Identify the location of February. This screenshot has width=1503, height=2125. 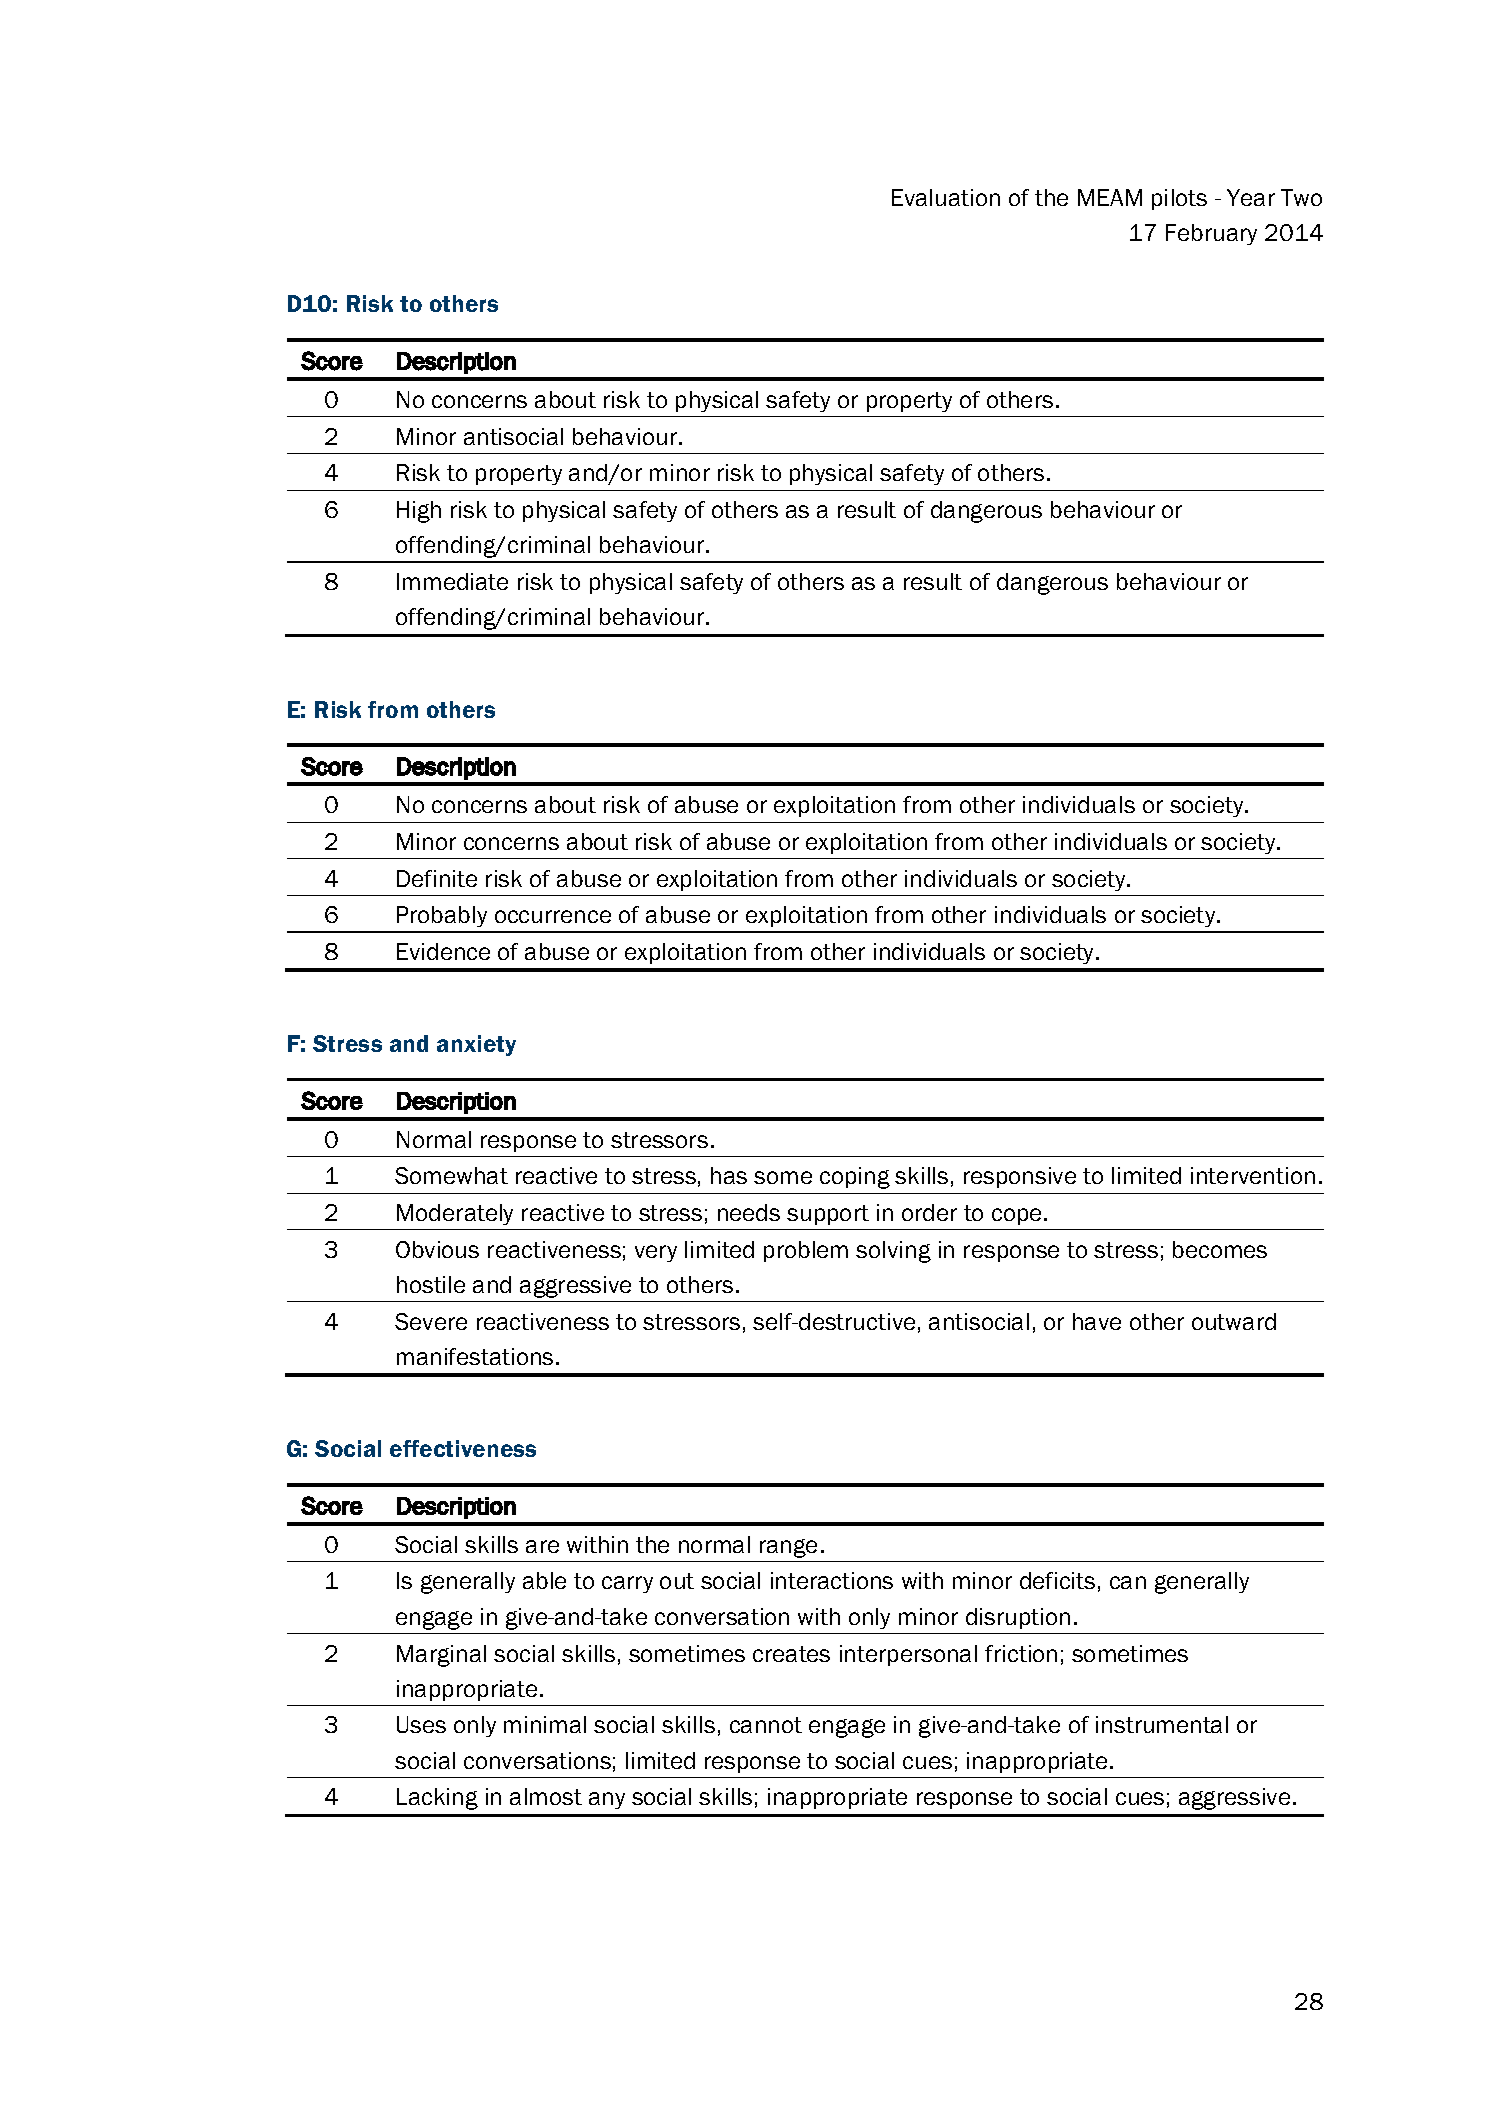
(1211, 234).
